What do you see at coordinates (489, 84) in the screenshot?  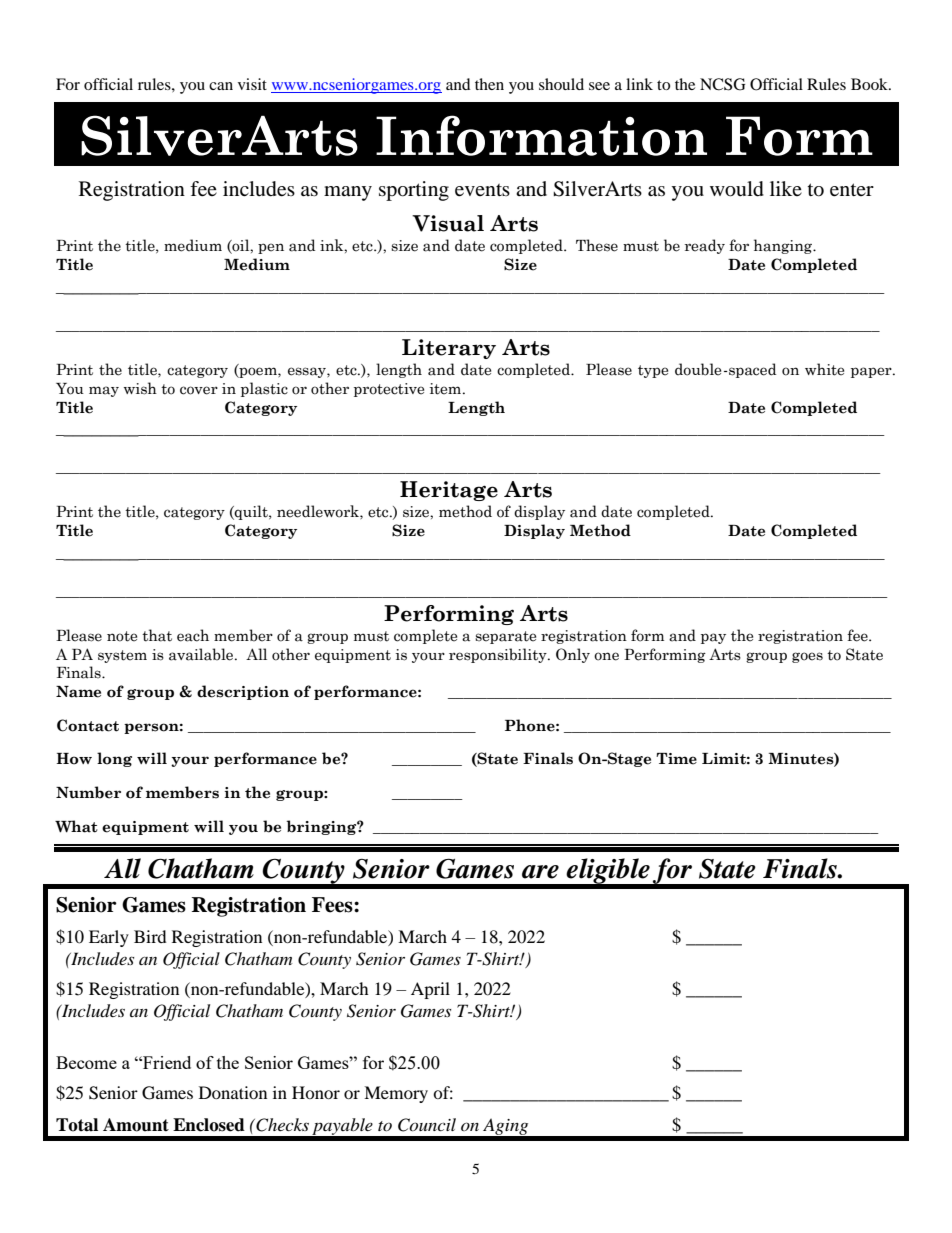 I see `then` at bounding box center [489, 84].
